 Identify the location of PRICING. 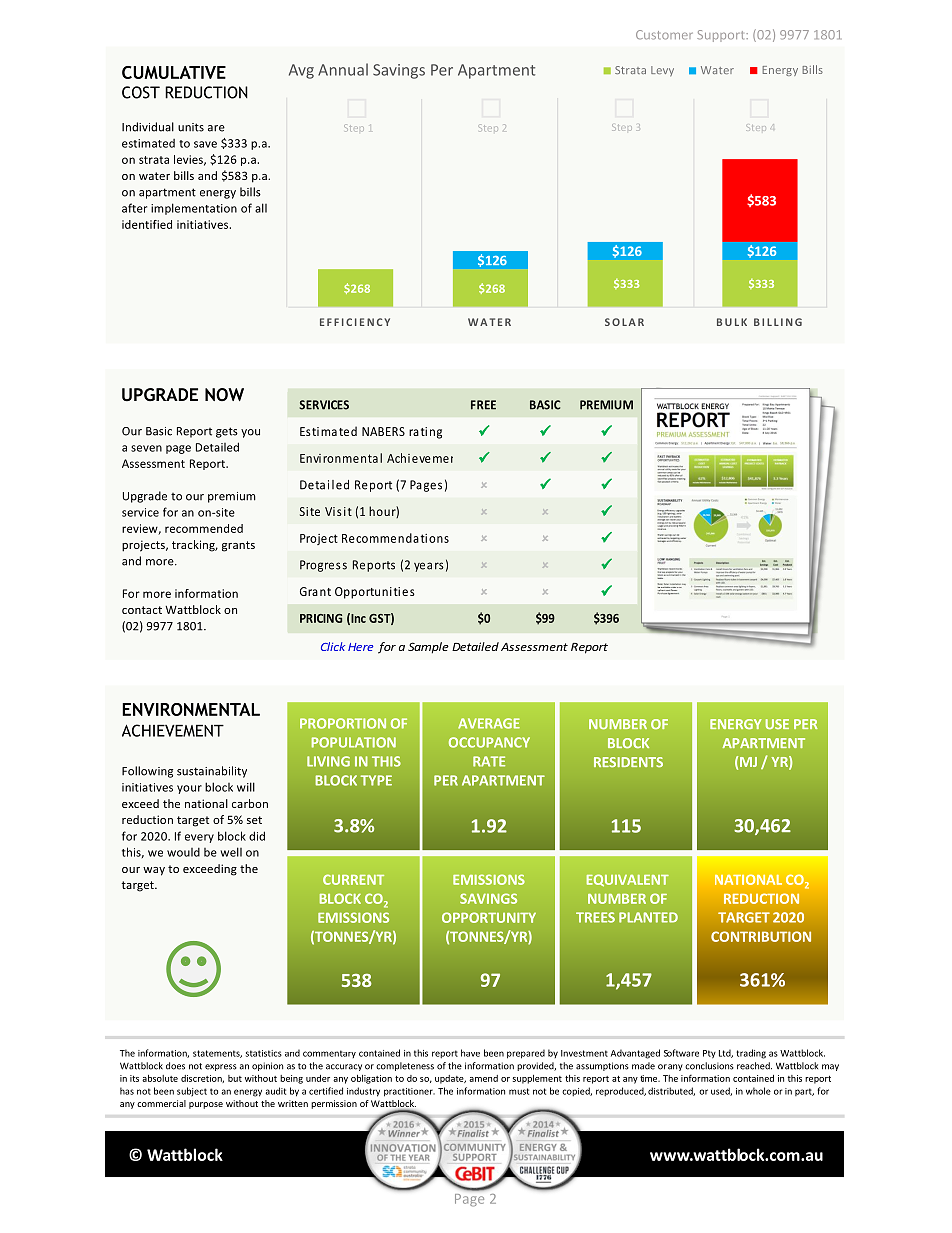
(321, 618).
